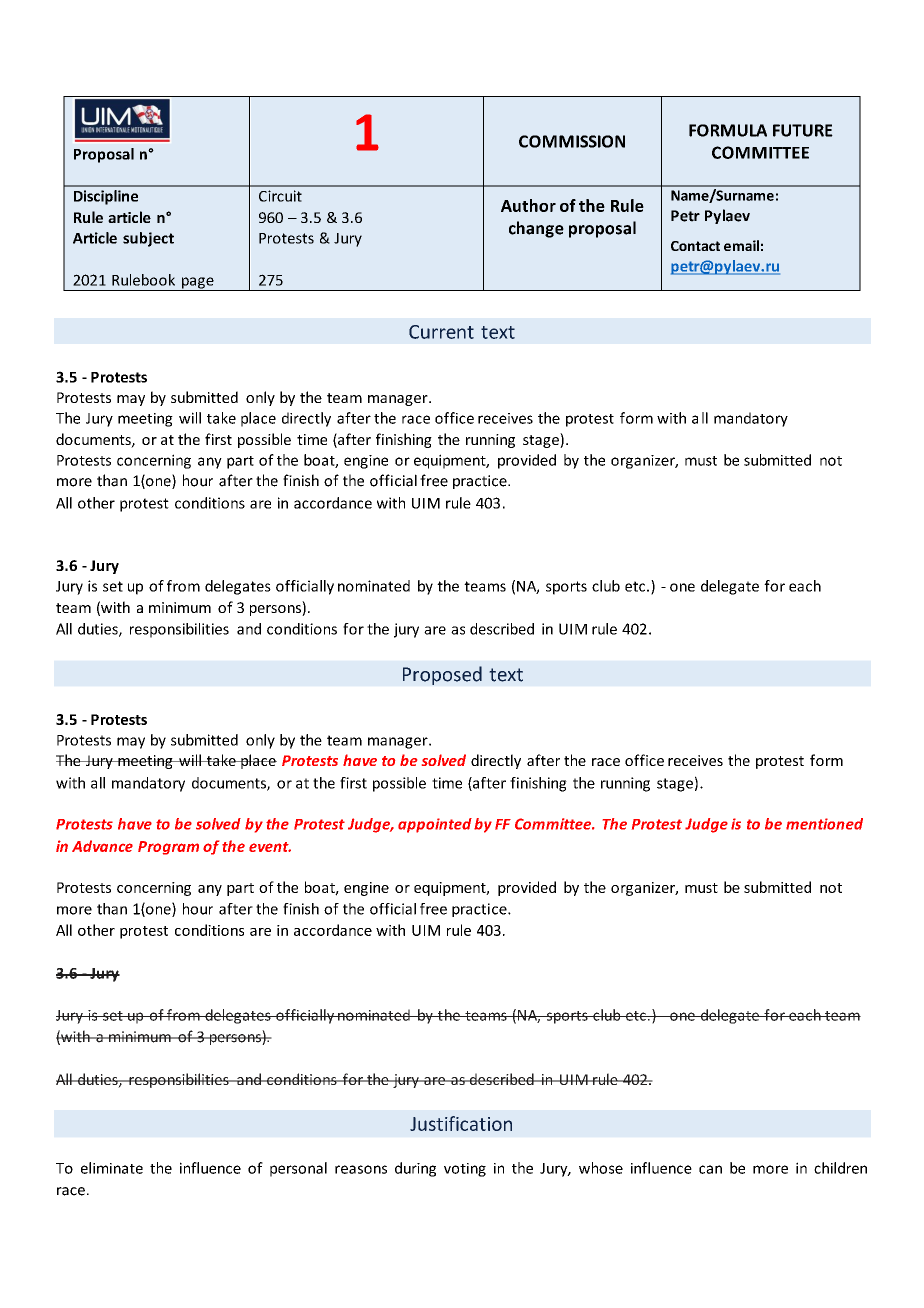 The image size is (924, 1308). What do you see at coordinates (112, 1168) in the screenshot?
I see `eliminate` at bounding box center [112, 1168].
